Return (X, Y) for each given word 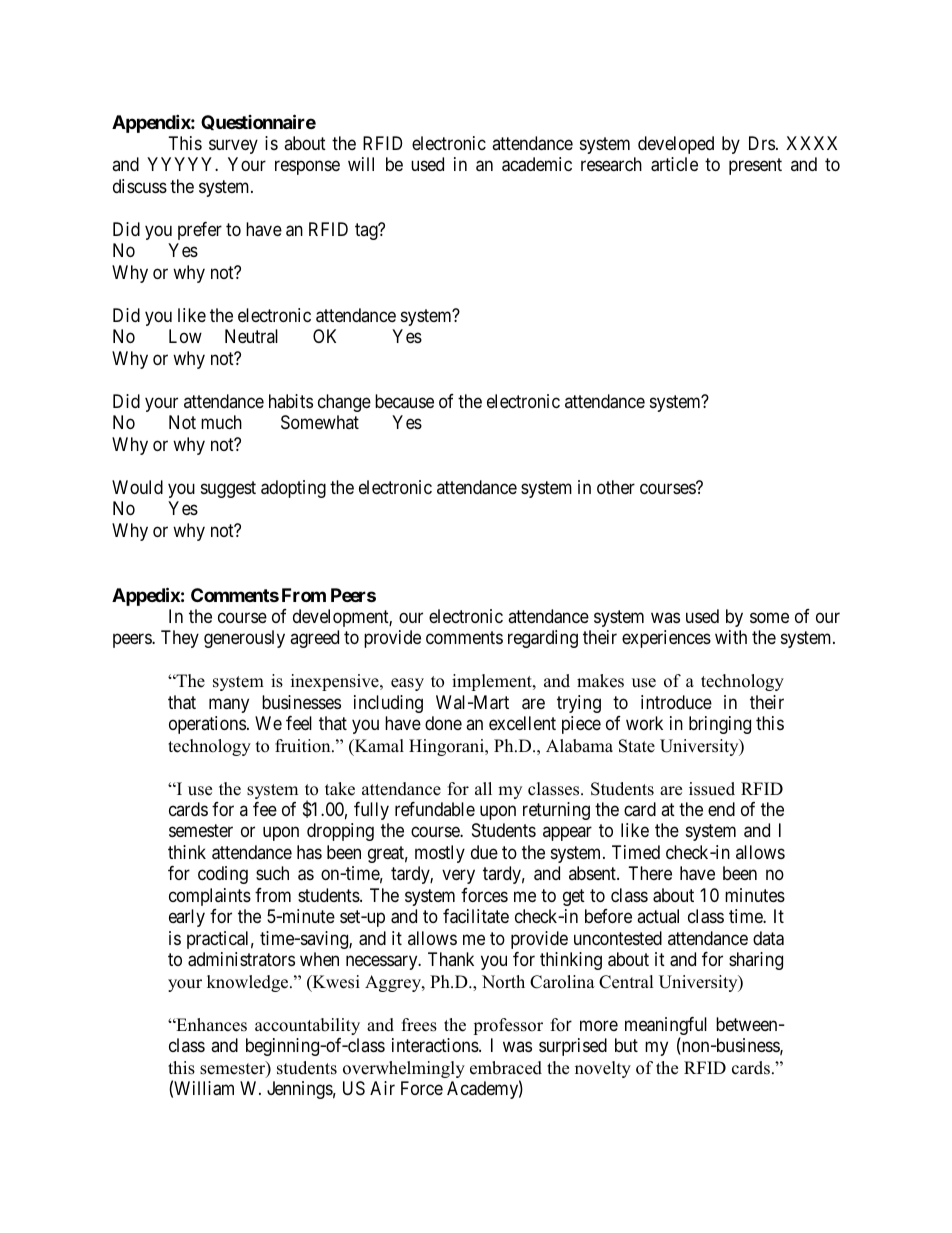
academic (537, 164)
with (731, 637)
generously (244, 639)
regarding (543, 639)
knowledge (249, 983)
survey (233, 146)
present (755, 167)
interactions (436, 1045)
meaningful (666, 1027)
